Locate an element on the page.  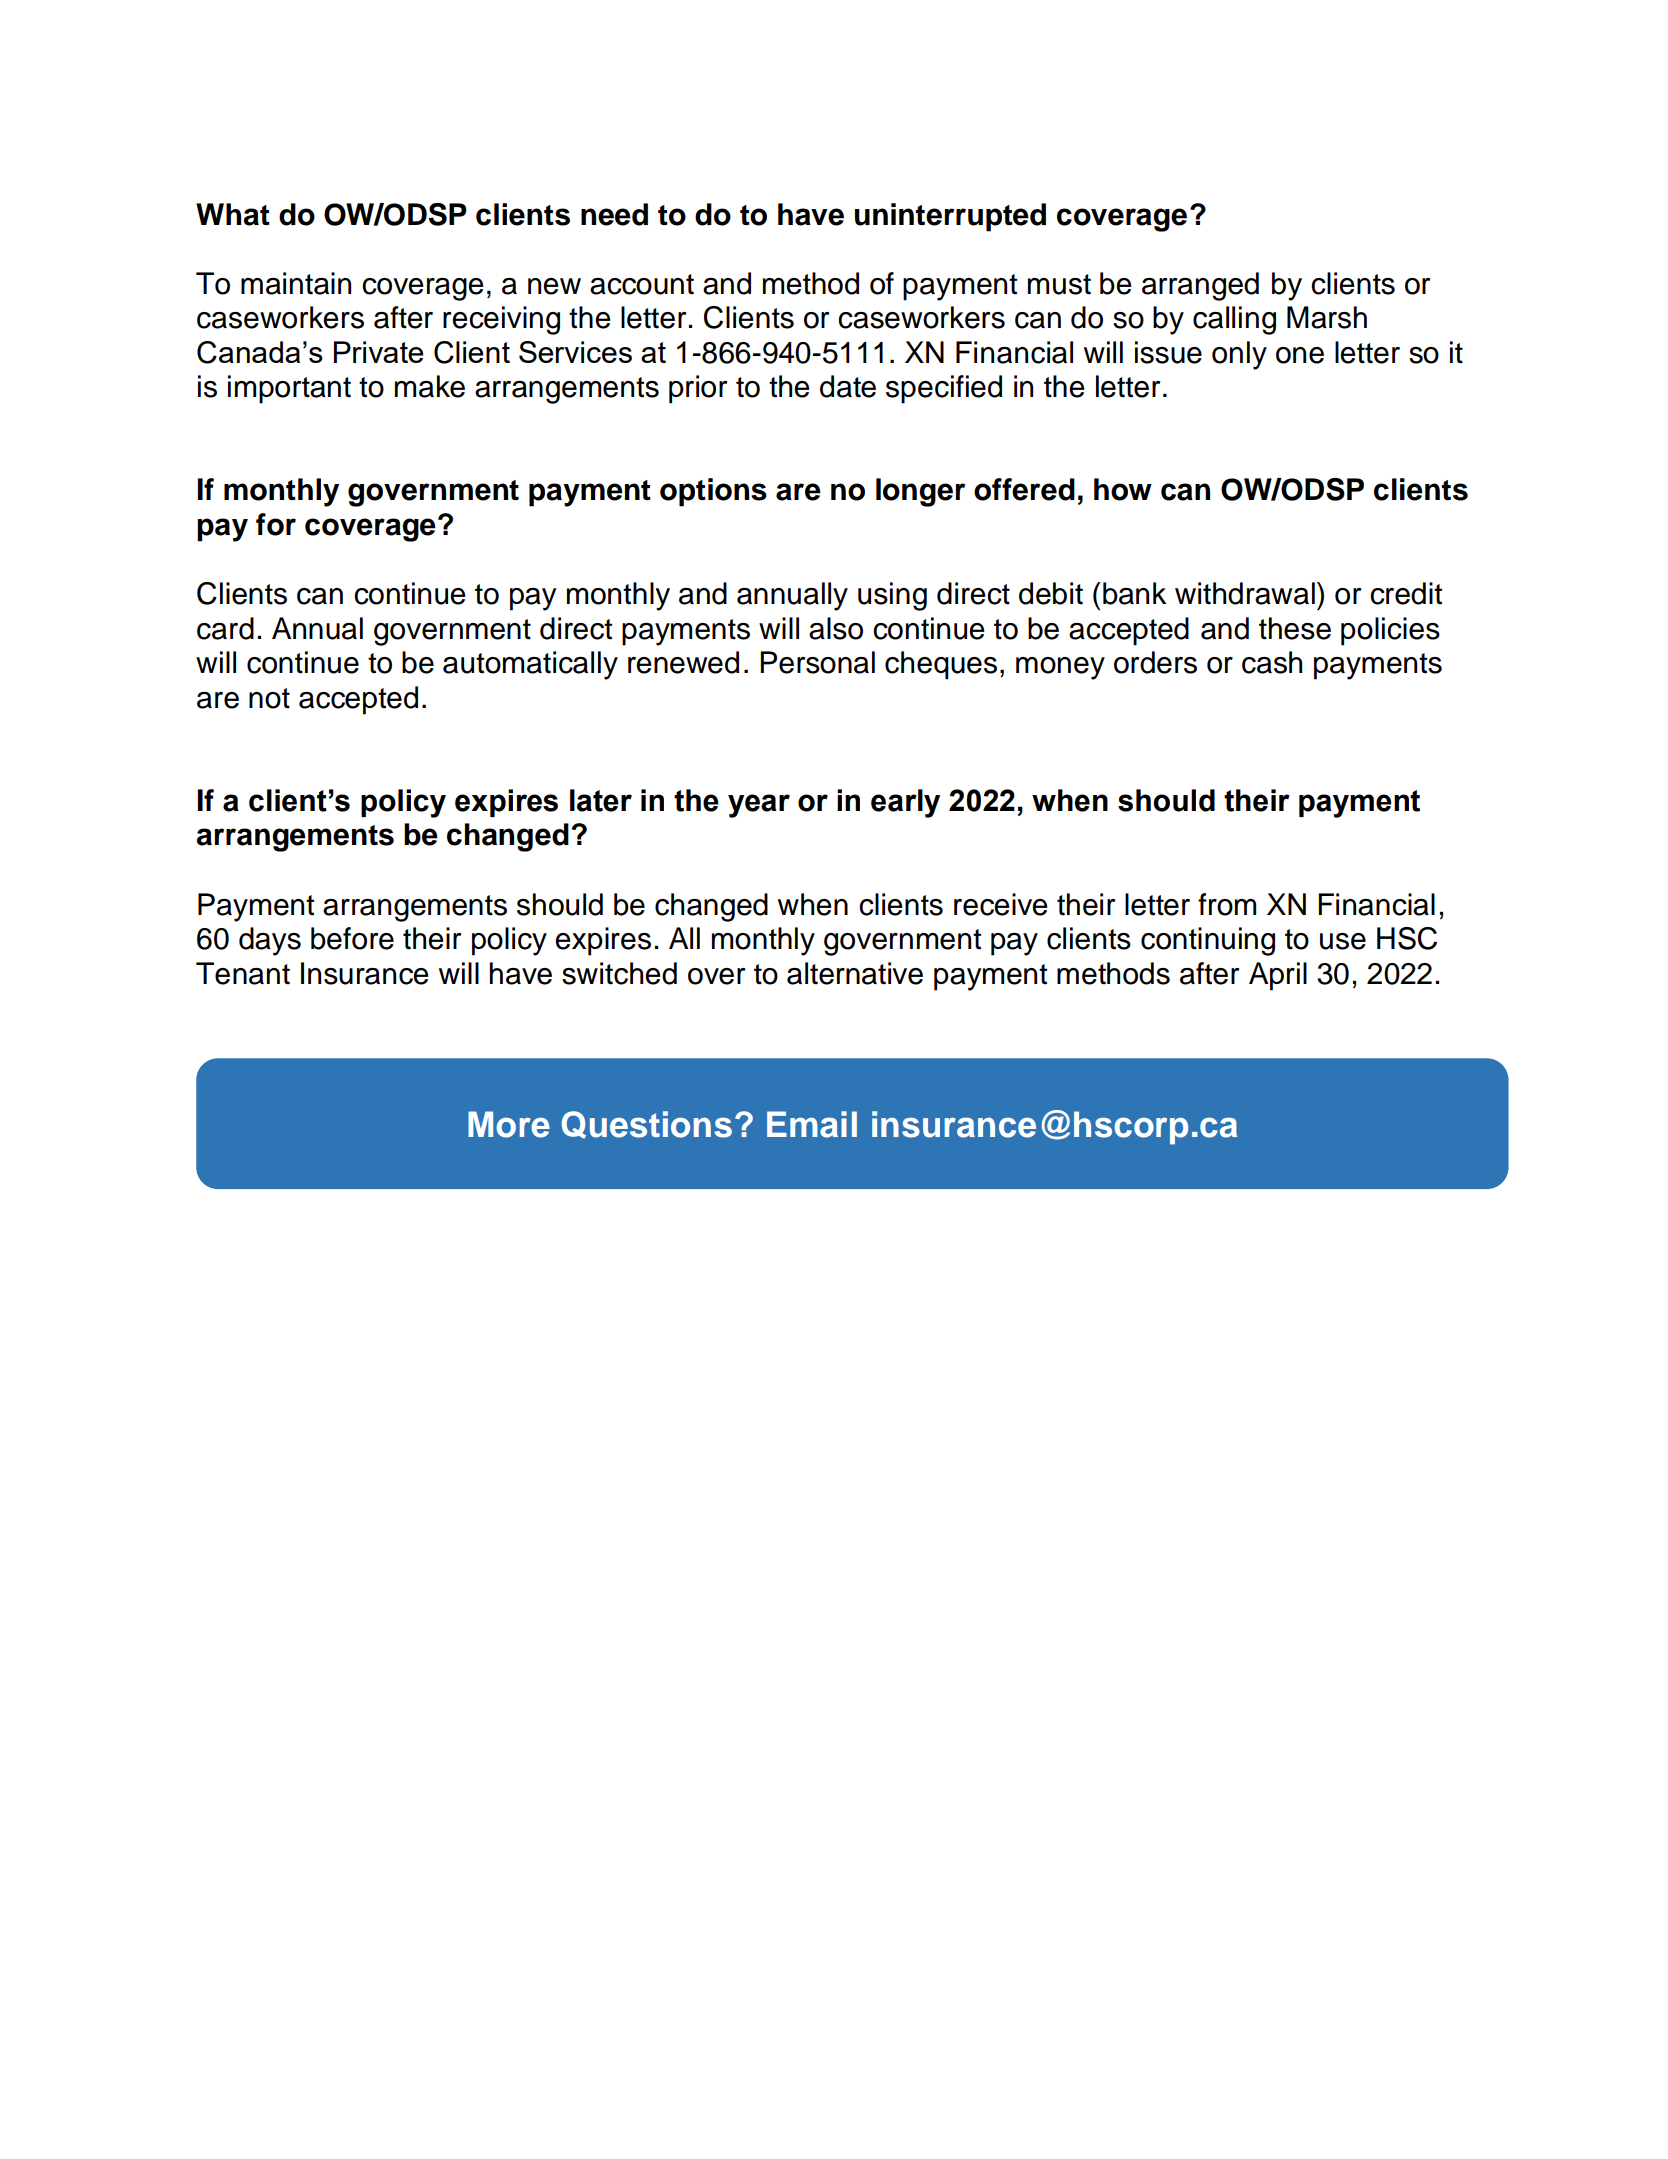
Email is located at coordinates (812, 1124).
